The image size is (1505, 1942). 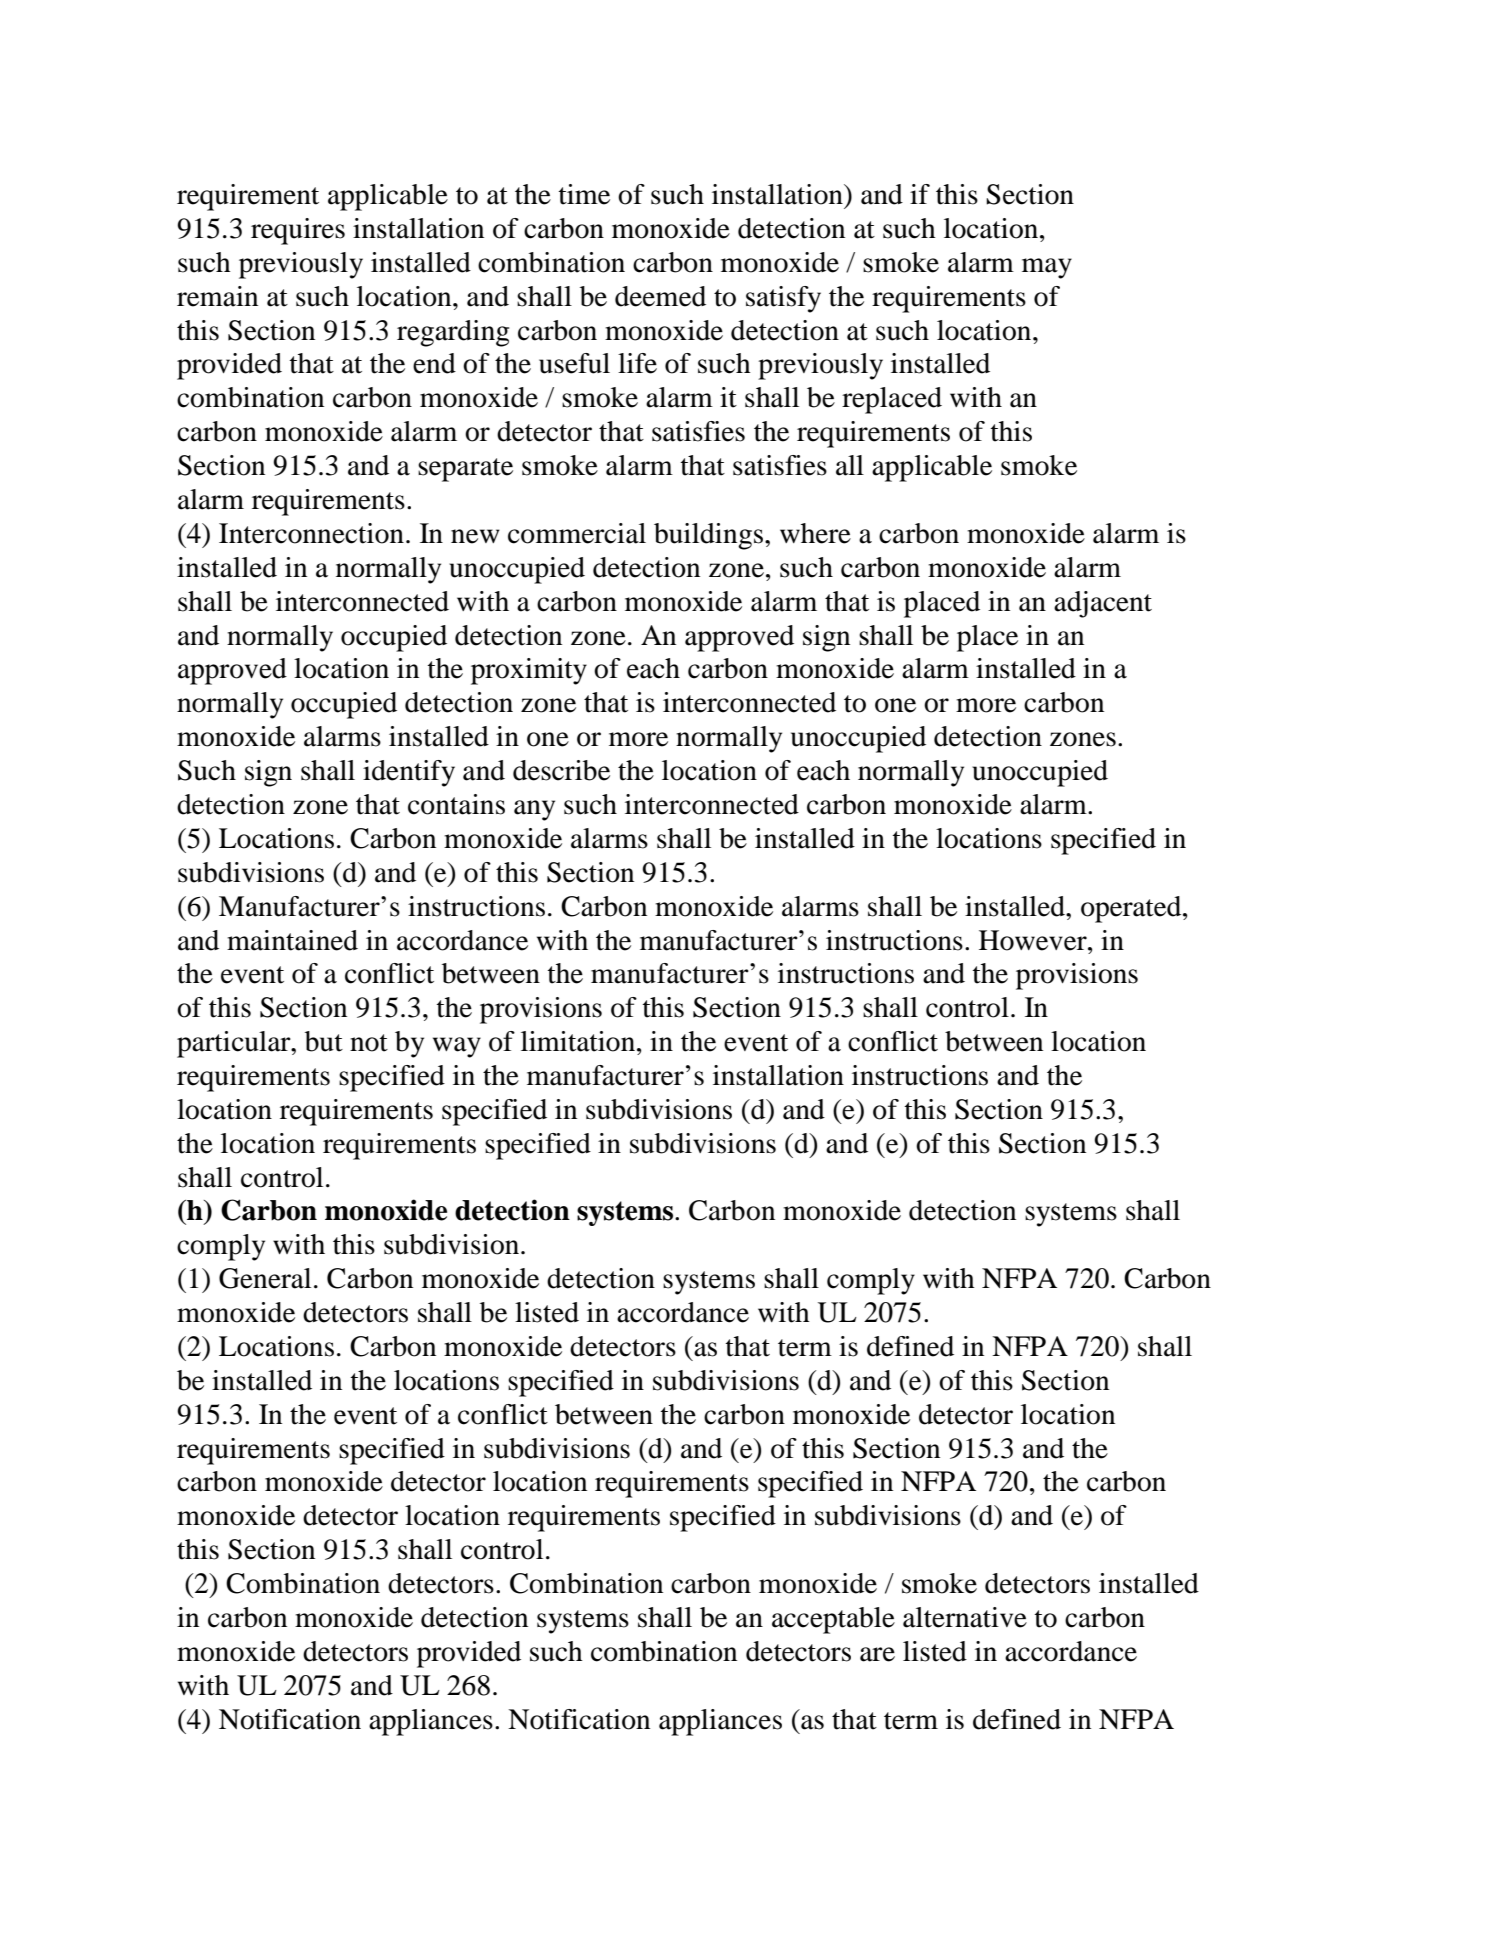 What do you see at coordinates (965, 1617) in the screenshot?
I see `alternative` at bounding box center [965, 1617].
